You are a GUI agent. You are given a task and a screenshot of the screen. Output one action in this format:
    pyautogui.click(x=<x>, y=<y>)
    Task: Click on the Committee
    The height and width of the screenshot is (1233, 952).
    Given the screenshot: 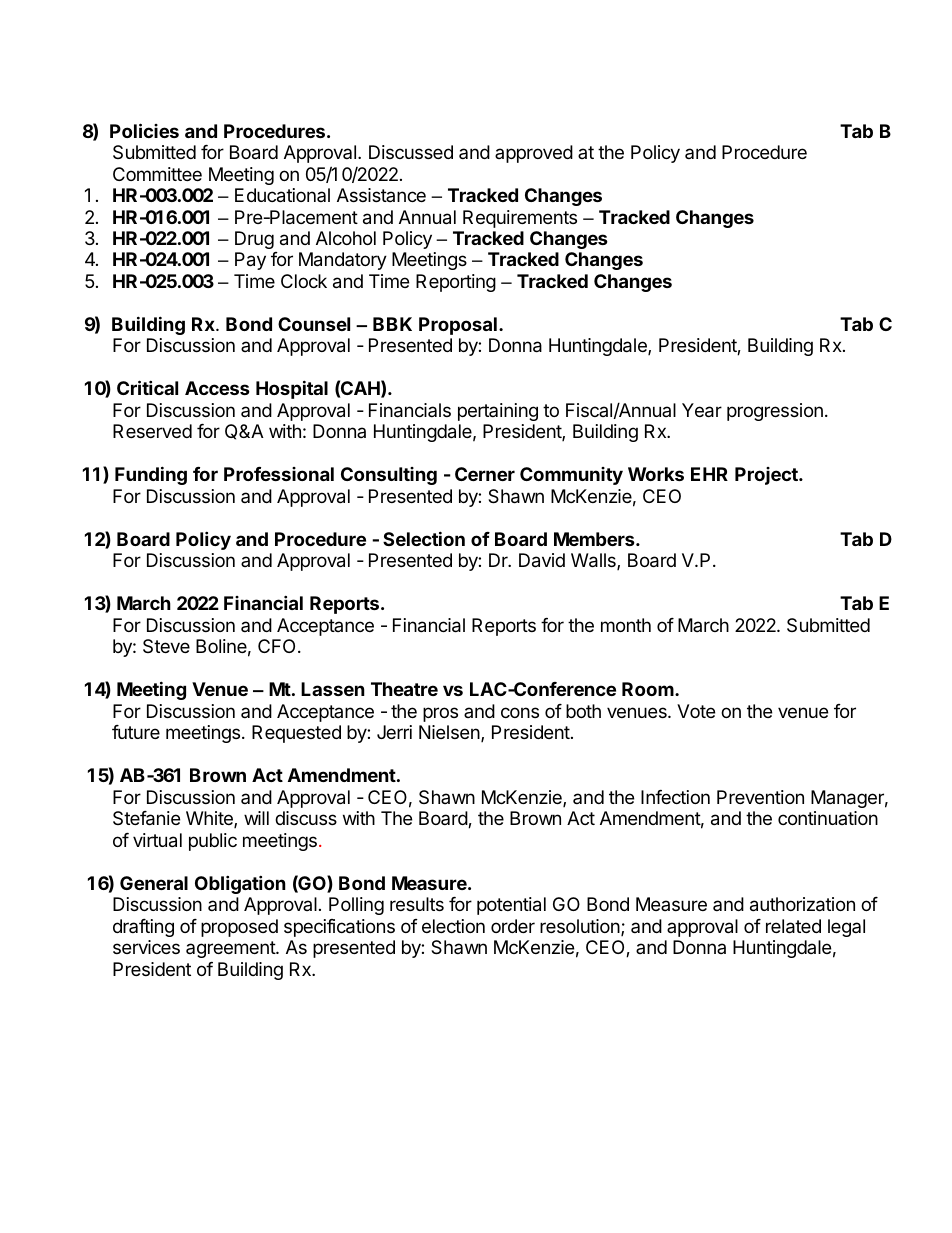 What is the action you would take?
    pyautogui.click(x=157, y=174)
